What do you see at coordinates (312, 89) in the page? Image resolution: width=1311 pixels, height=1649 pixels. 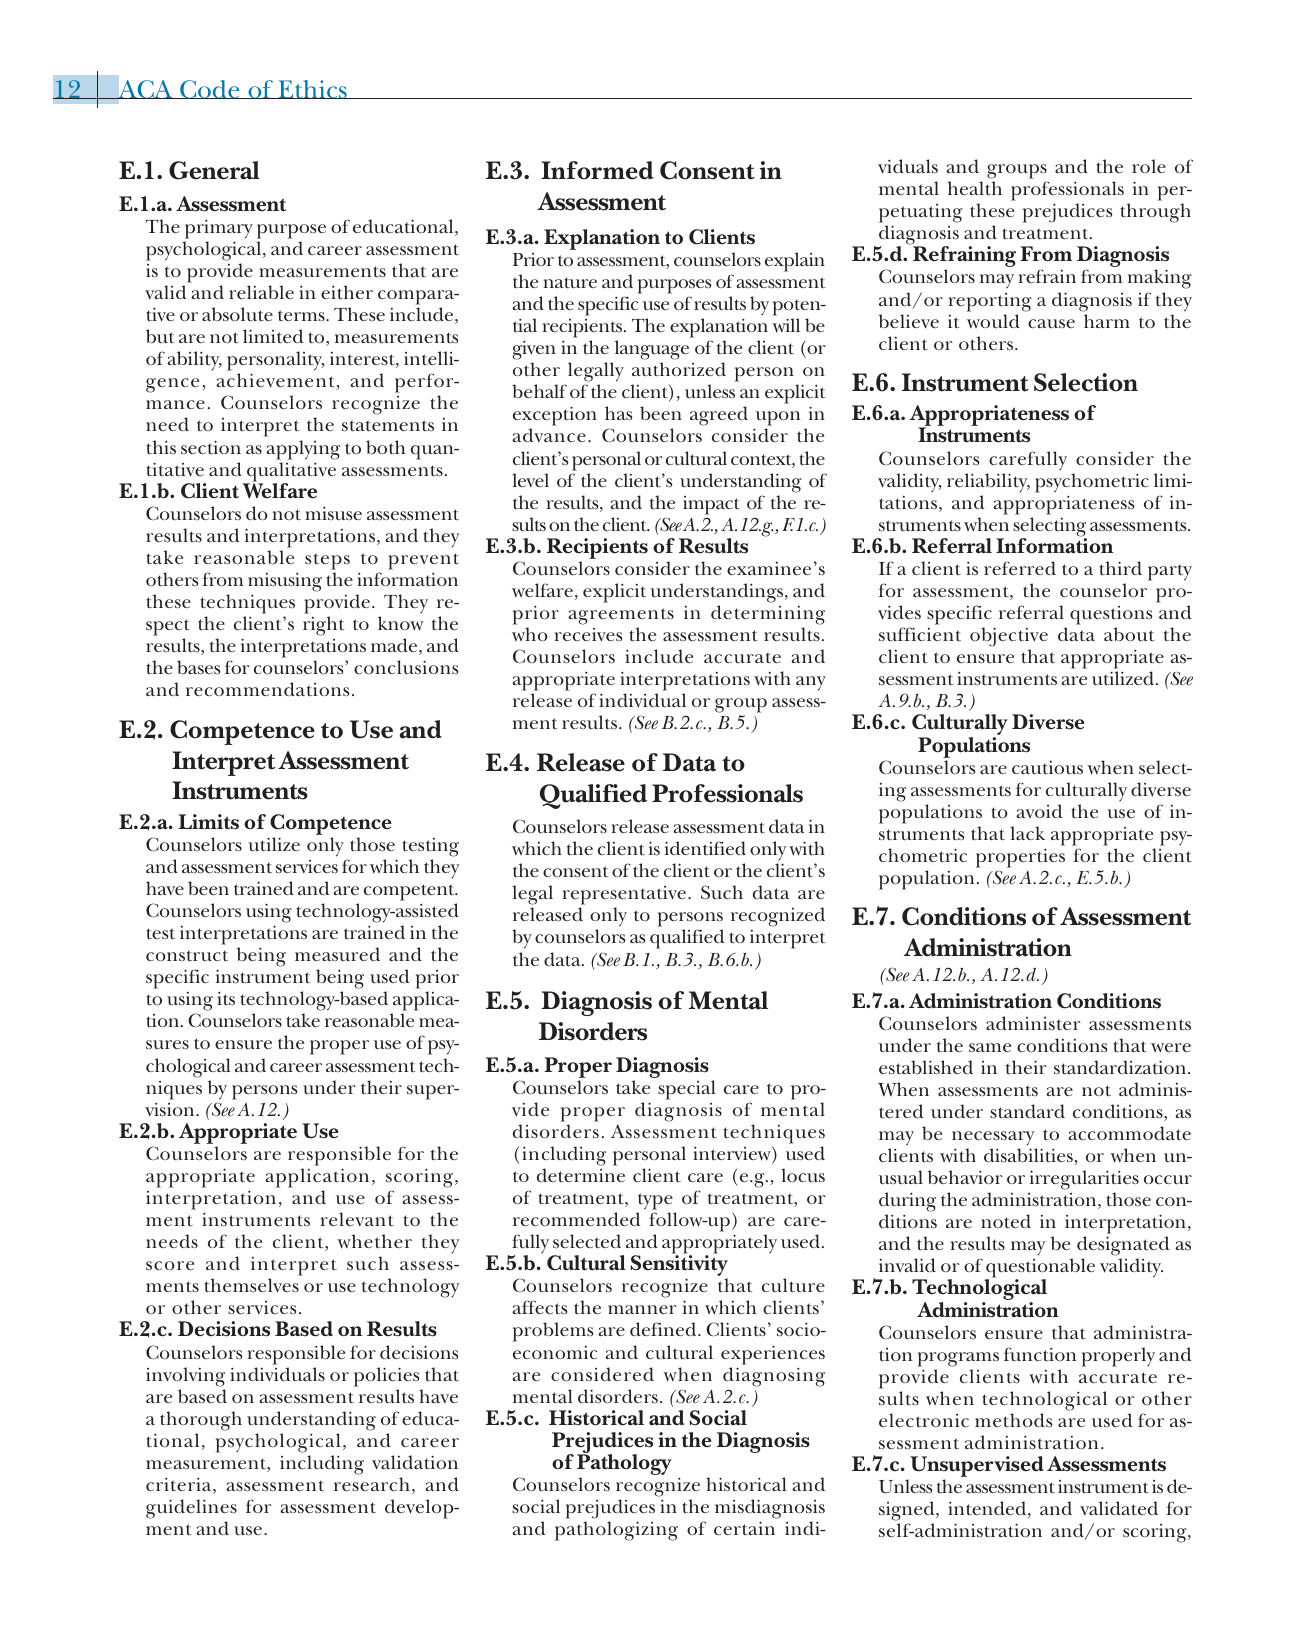 I see `Ethics` at bounding box center [312, 89].
